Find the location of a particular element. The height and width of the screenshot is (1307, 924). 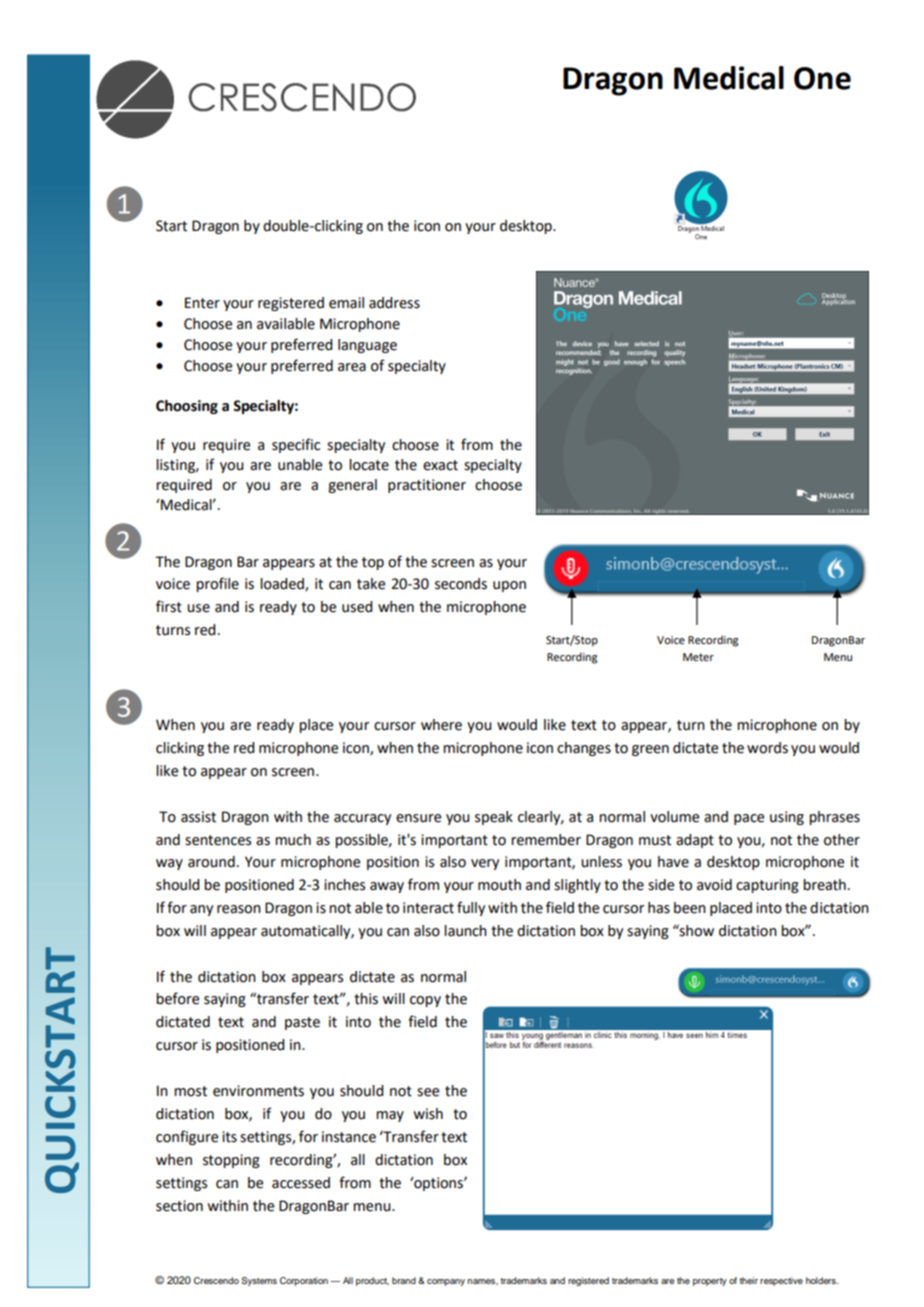

Meter is located at coordinates (698, 657).
